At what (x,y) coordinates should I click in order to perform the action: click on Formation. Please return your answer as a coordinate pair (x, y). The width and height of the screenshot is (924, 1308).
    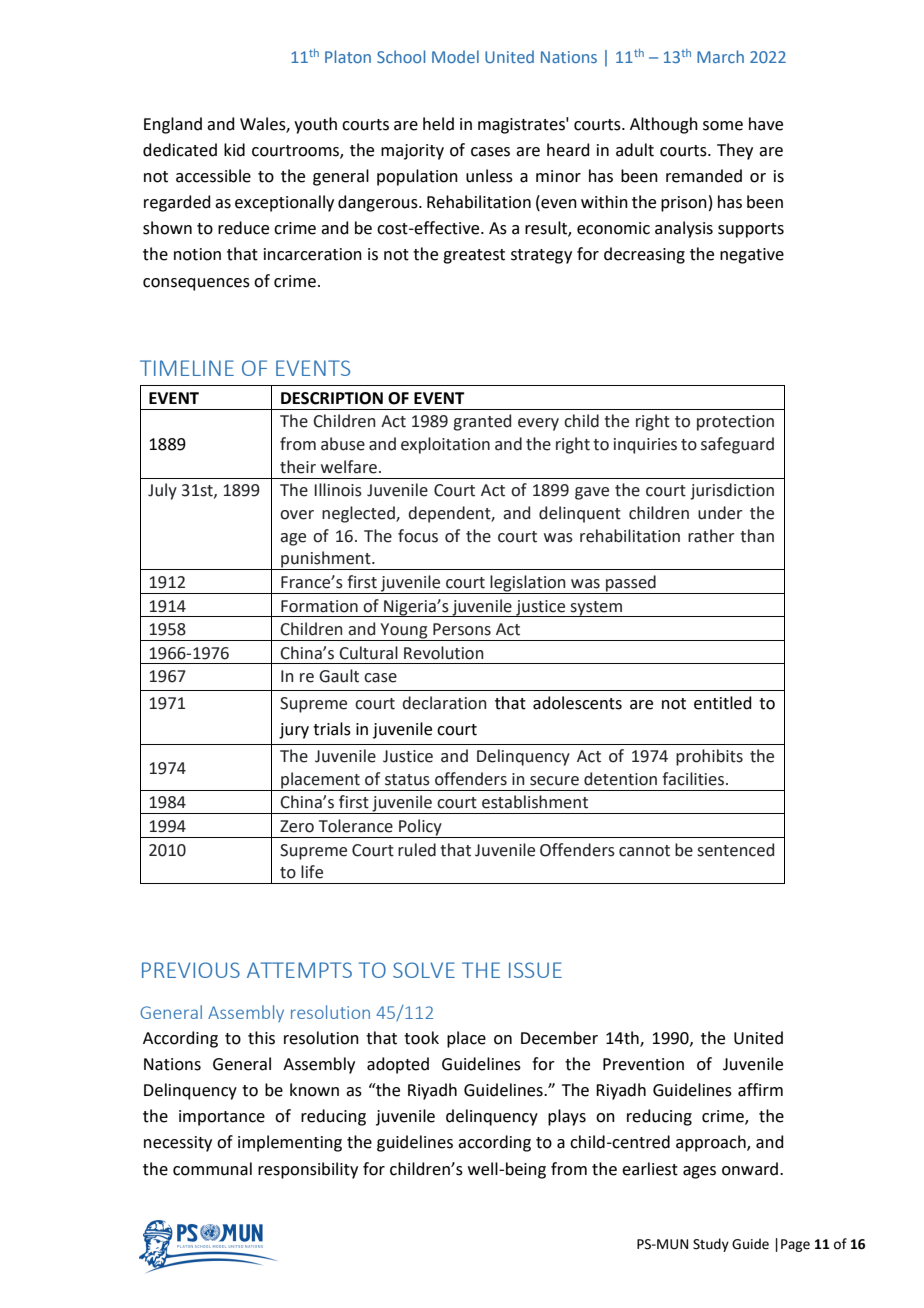
    Looking at the image, I should click on (319, 606).
